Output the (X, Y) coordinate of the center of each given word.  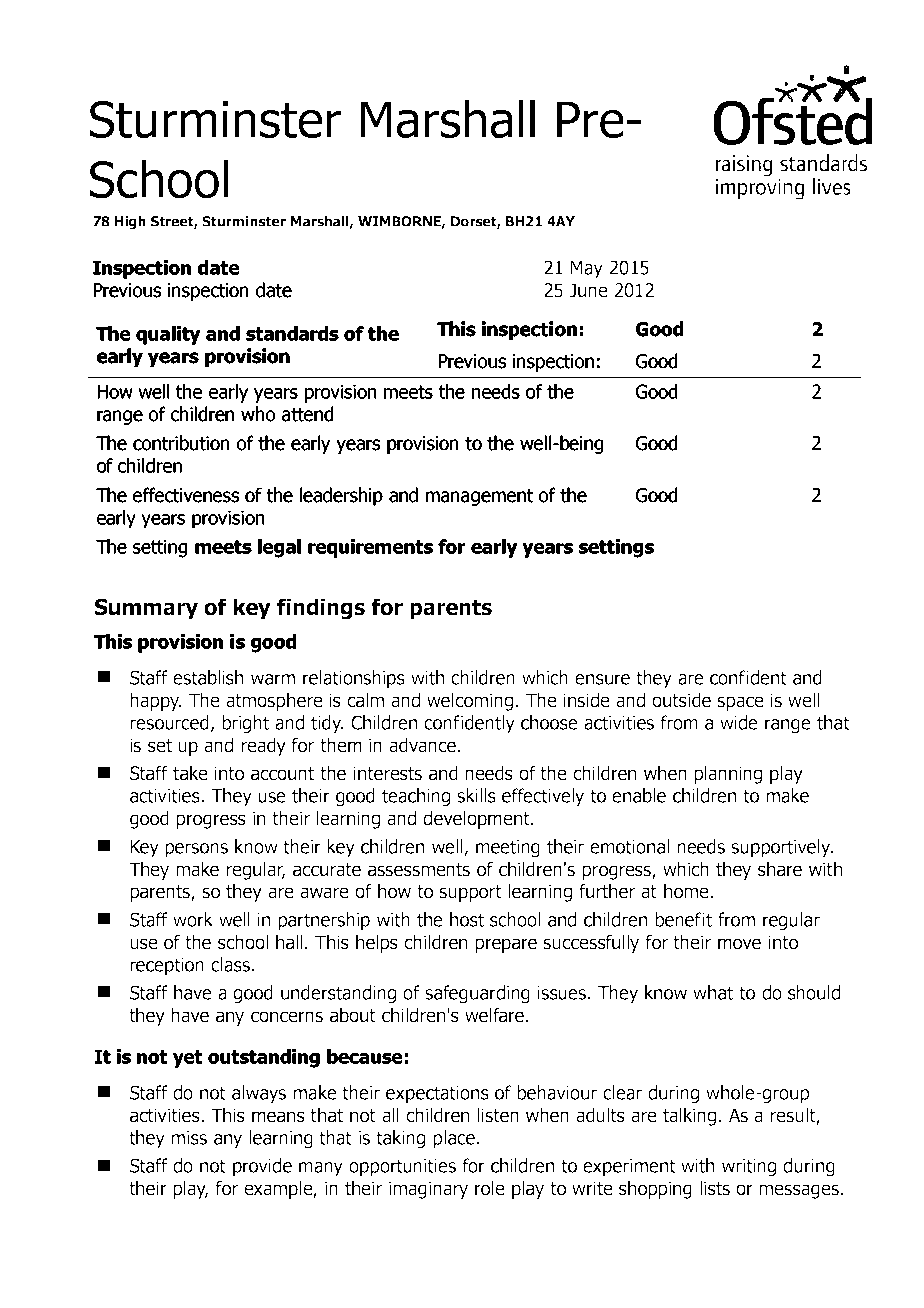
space (740, 703)
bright (245, 724)
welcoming (470, 701)
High (130, 223)
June (588, 290)
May (587, 270)
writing (749, 1168)
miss (189, 1138)
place (454, 1139)
